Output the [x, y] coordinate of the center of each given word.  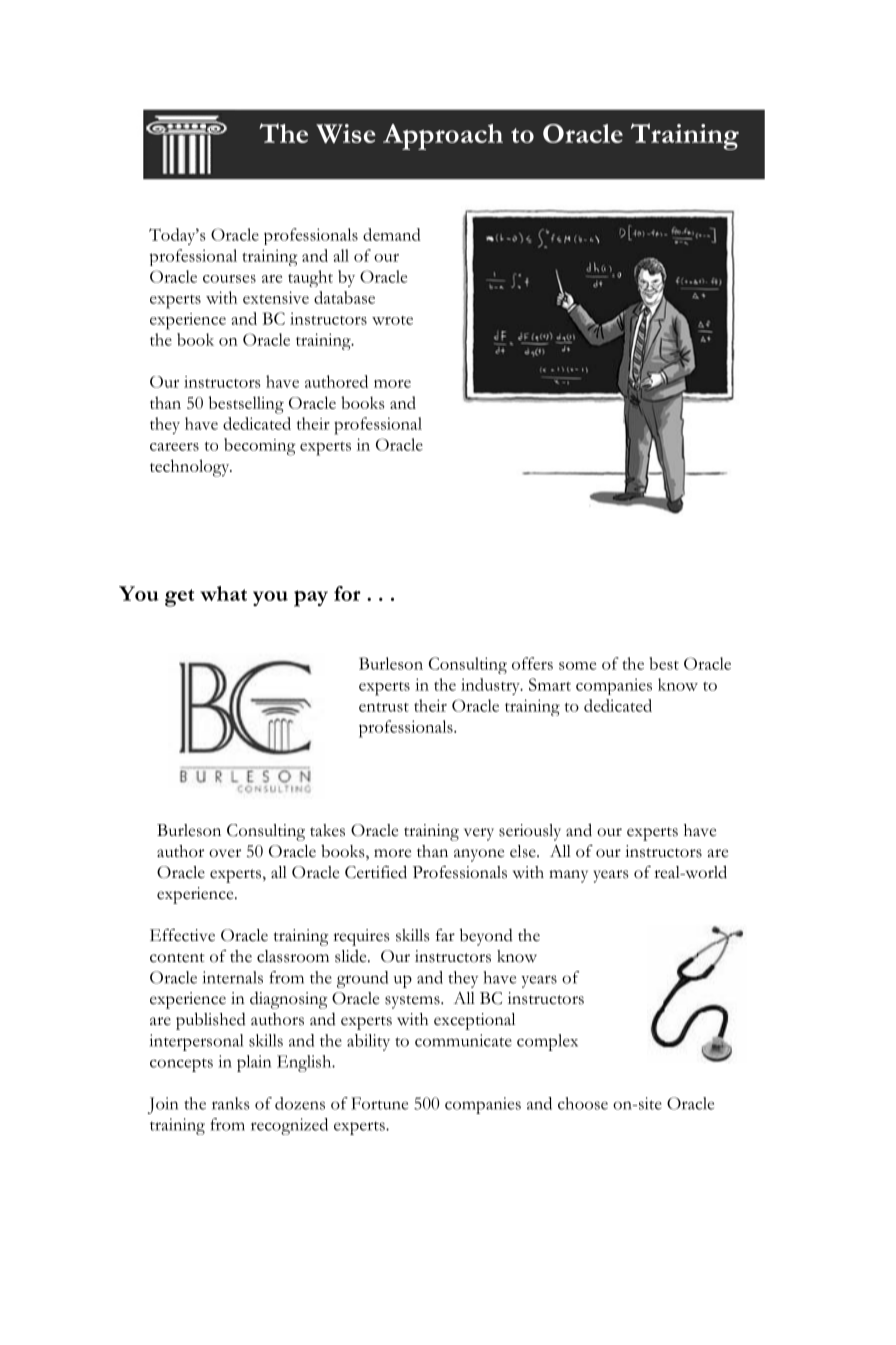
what [223, 593]
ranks [231, 1103]
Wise [345, 133]
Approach [443, 137]
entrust [384, 707]
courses [229, 279]
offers [532, 663]
